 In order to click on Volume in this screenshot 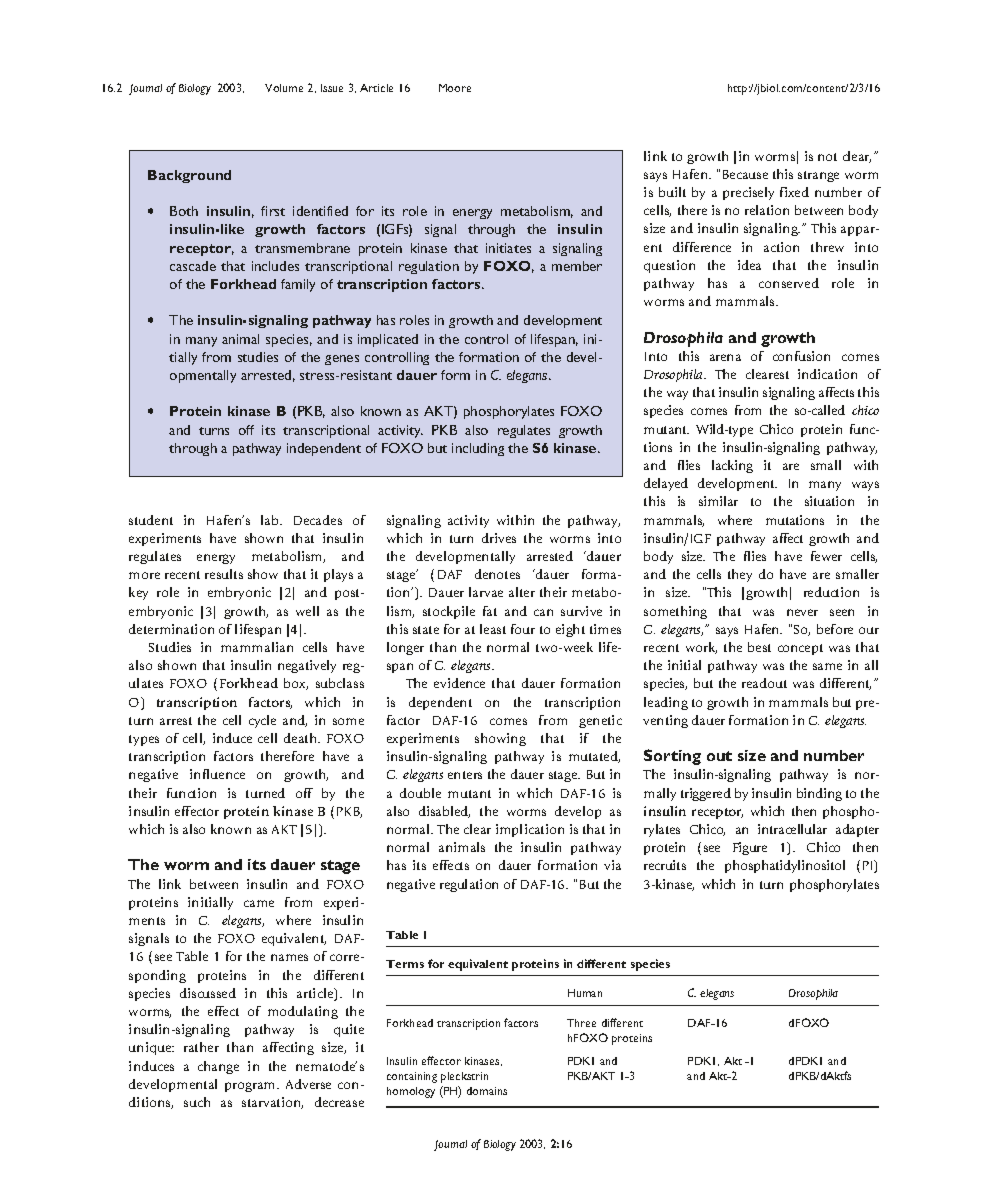, I will do `click(284, 88)`.
